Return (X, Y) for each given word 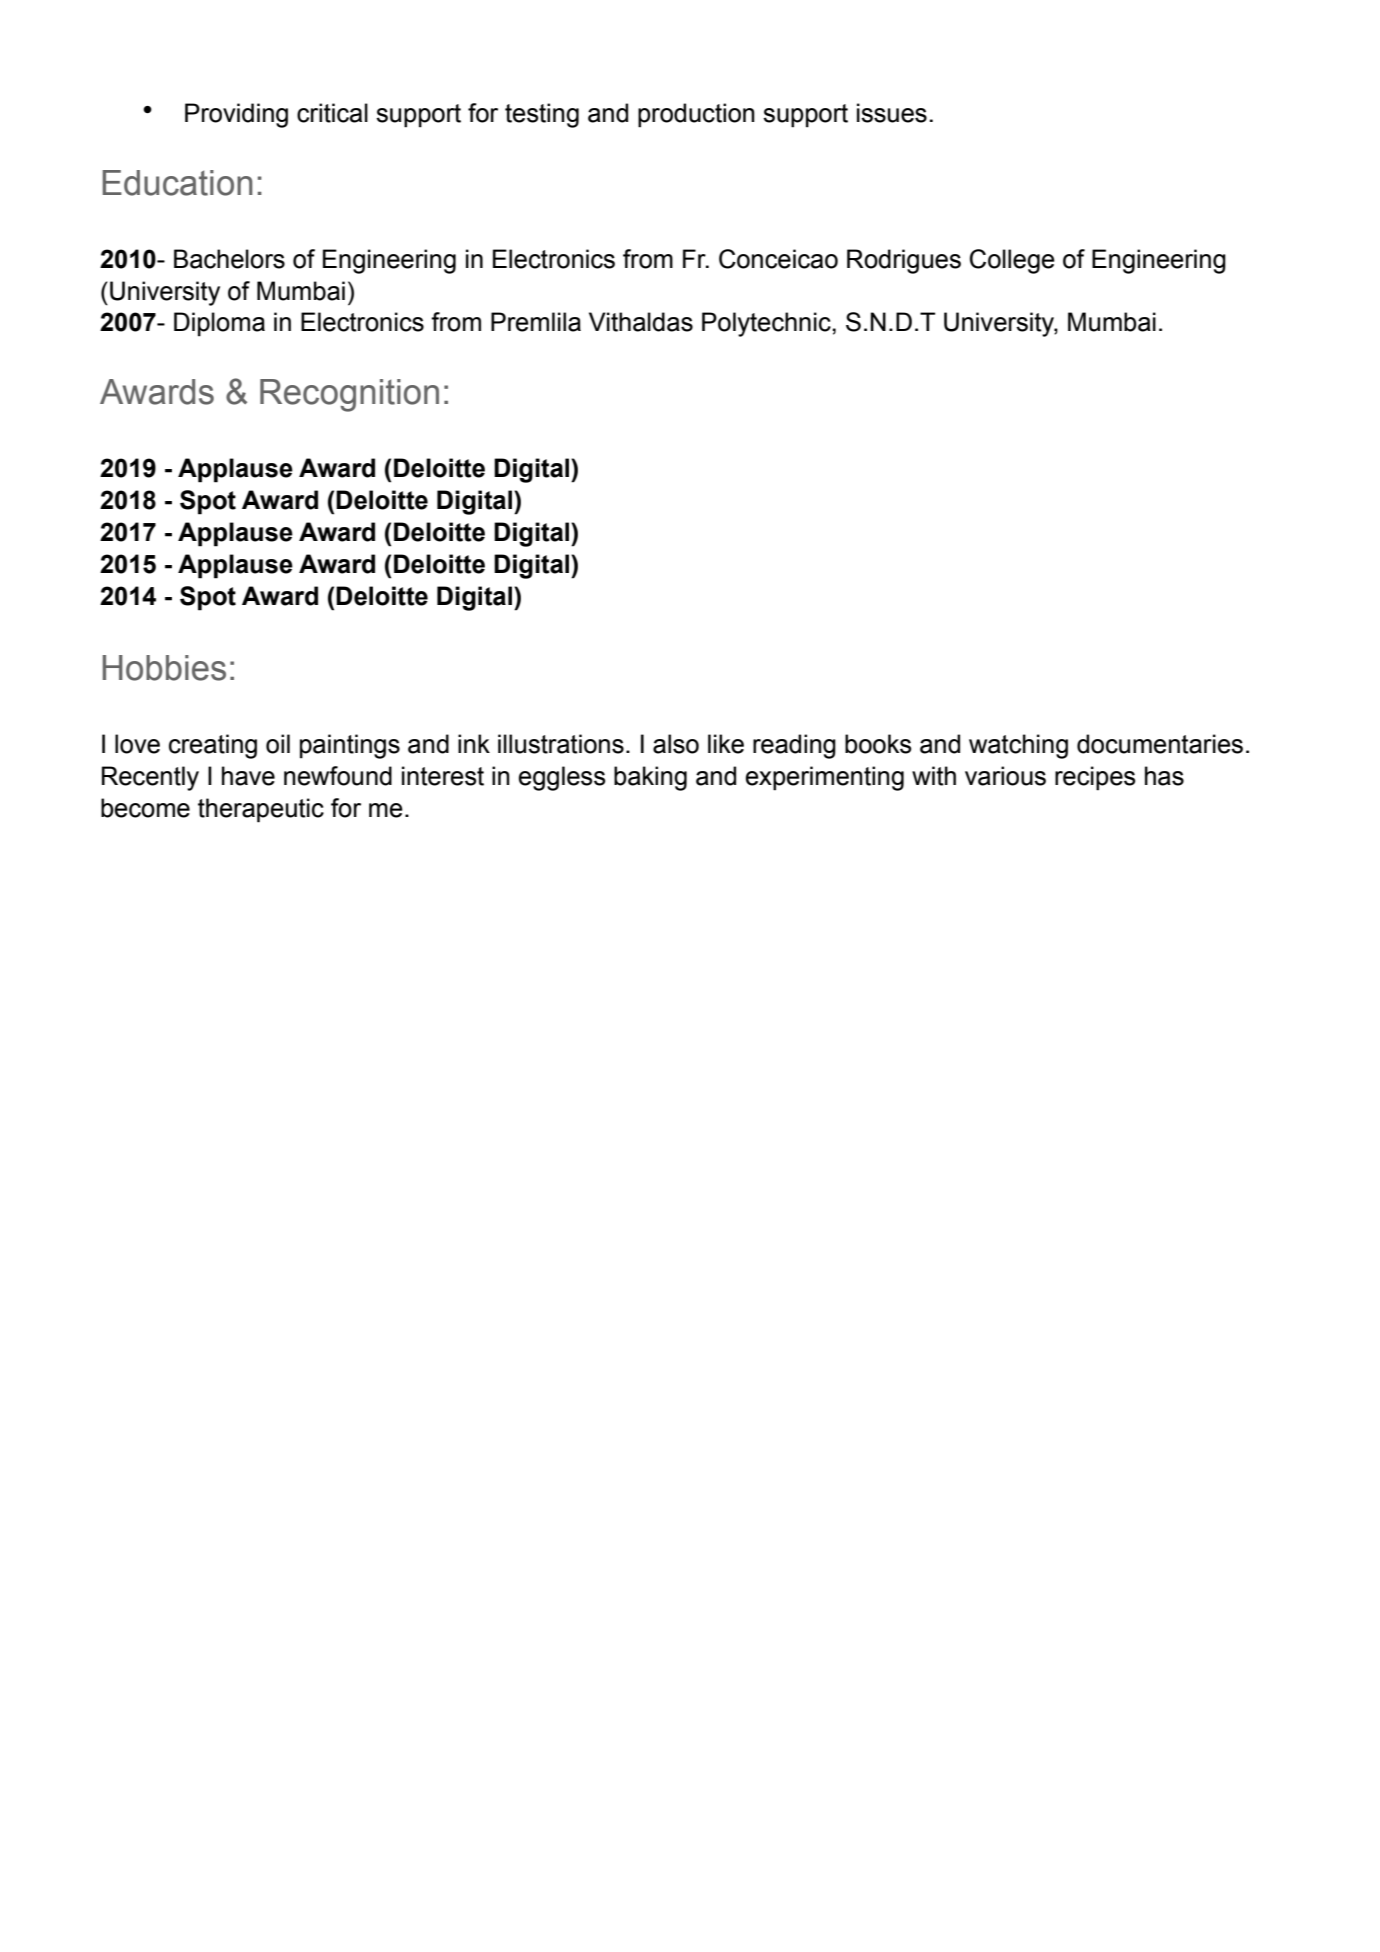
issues (892, 113)
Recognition (349, 395)
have (248, 776)
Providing (236, 115)
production (696, 115)
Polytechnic (767, 324)
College (1012, 261)
